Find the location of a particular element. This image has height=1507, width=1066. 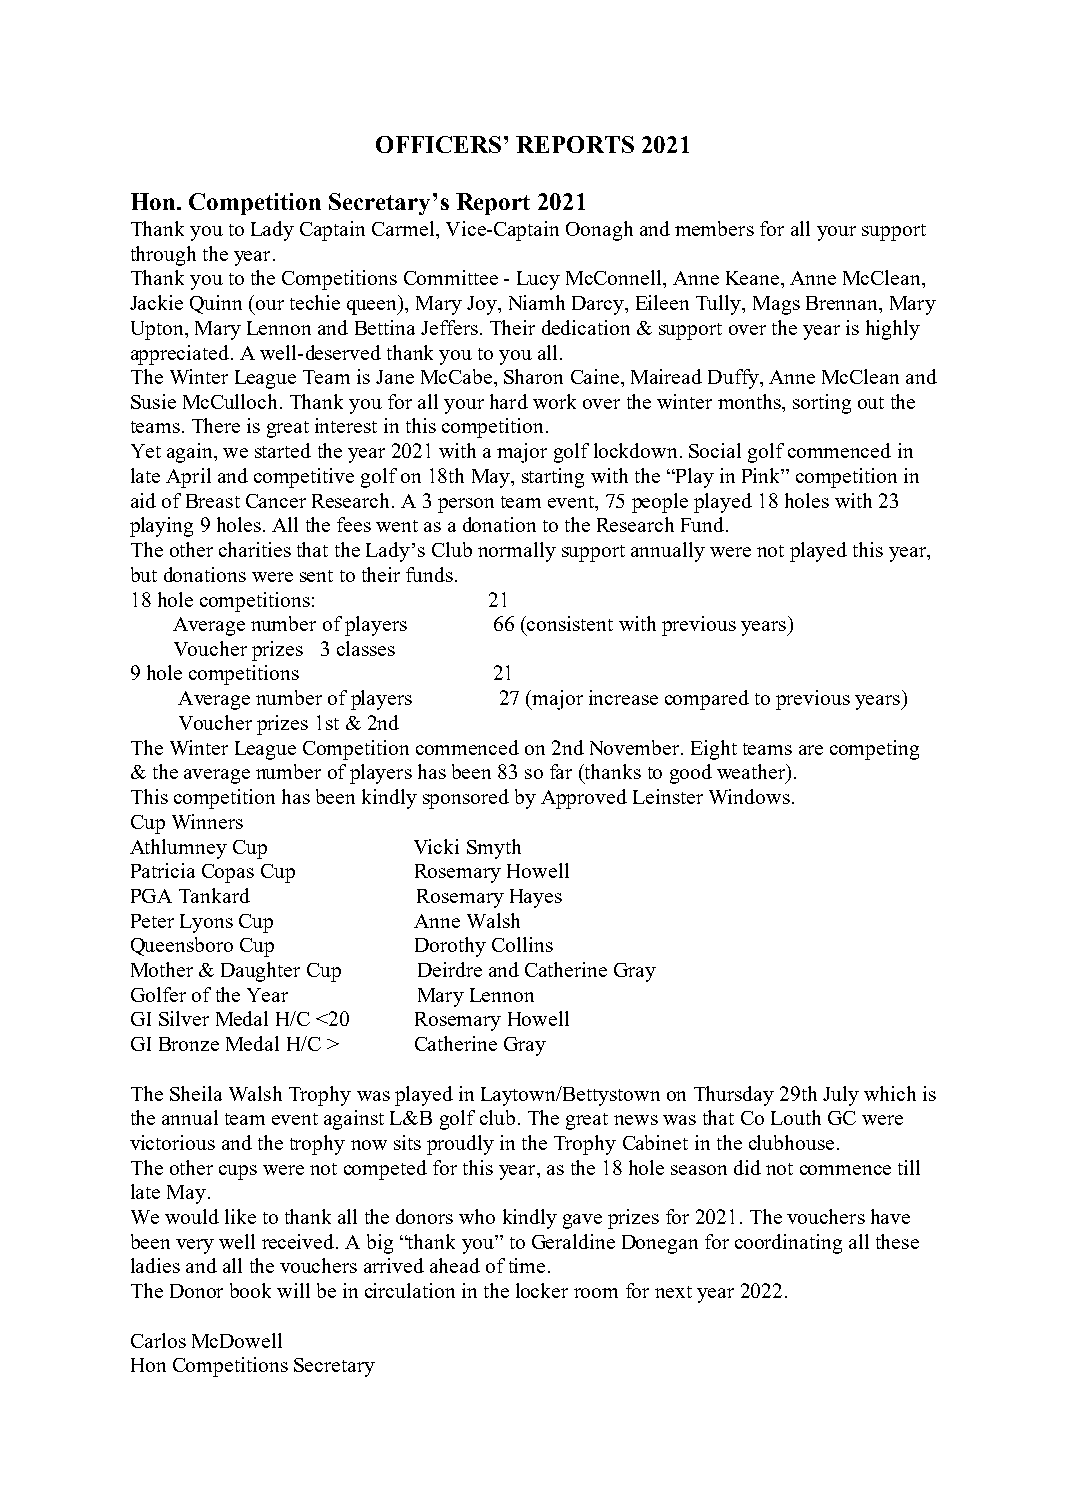

proudly is located at coordinates (460, 1145).
